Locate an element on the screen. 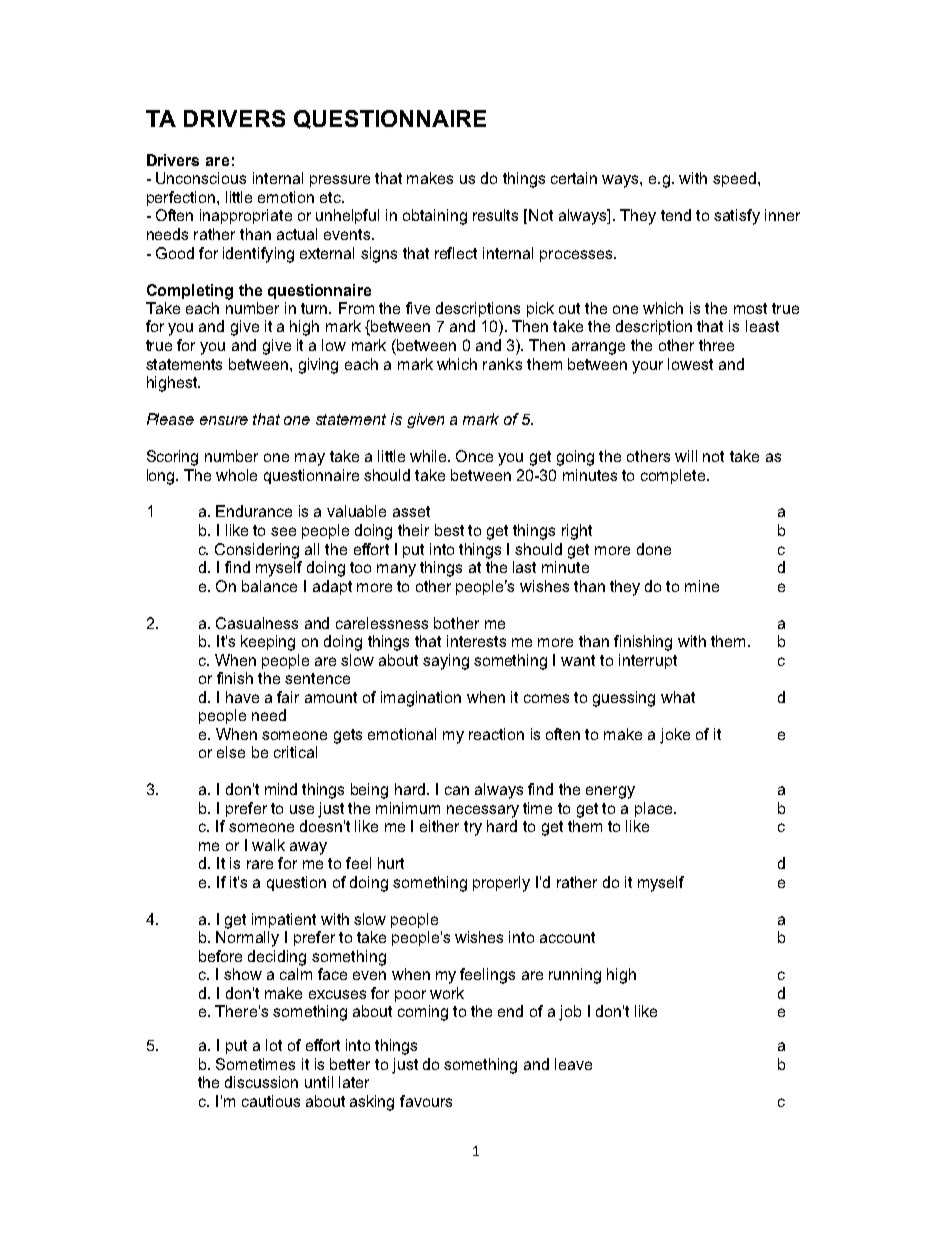  lowest is located at coordinates (690, 364).
